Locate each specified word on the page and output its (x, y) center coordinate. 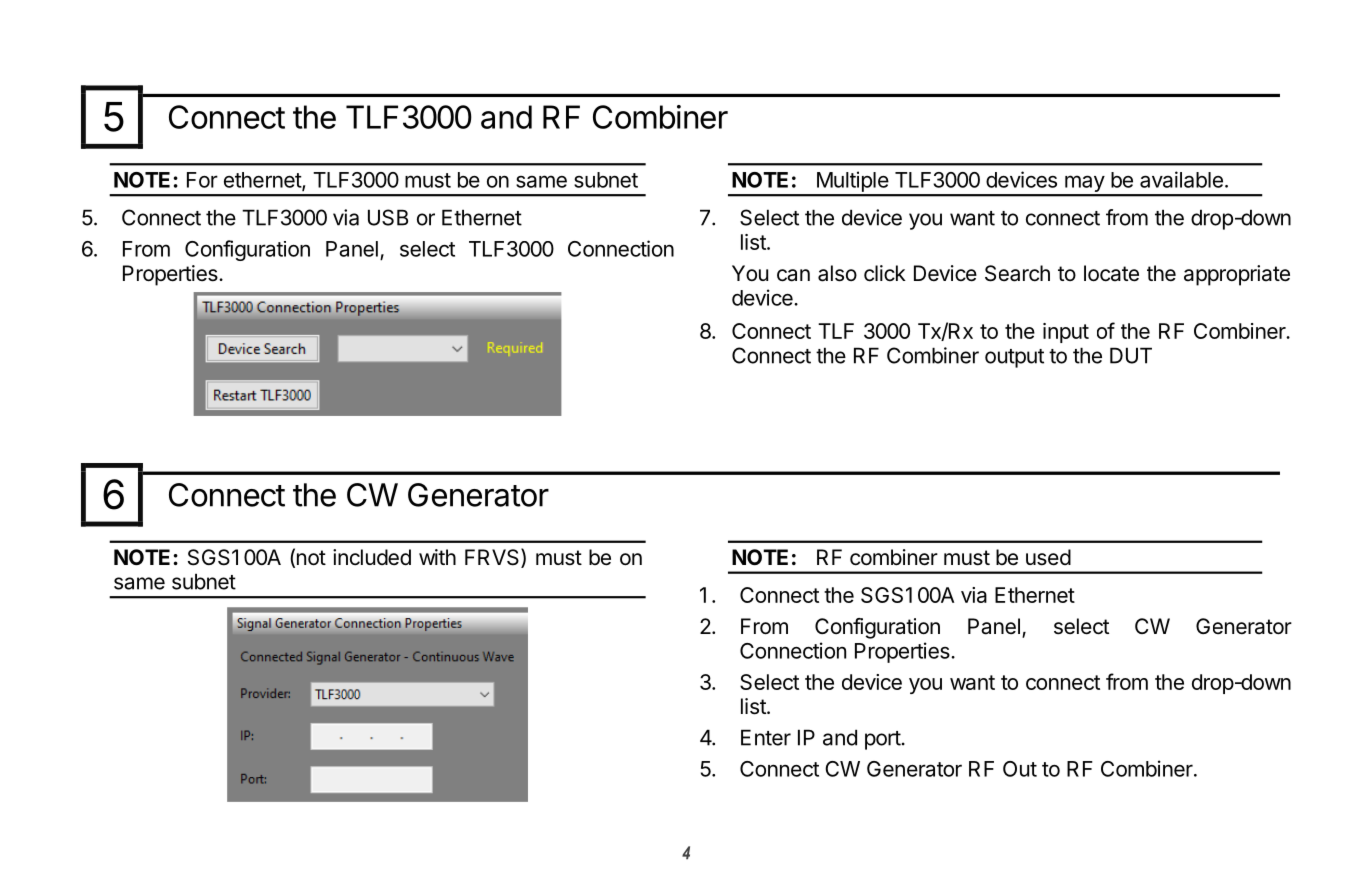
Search (1017, 273)
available (1181, 179)
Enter (766, 737)
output (1014, 358)
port (883, 740)
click (885, 273)
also (837, 273)
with (437, 557)
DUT (1131, 355)
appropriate (1237, 275)
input (1066, 333)
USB (388, 217)
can (793, 275)
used (1048, 557)
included (372, 557)
